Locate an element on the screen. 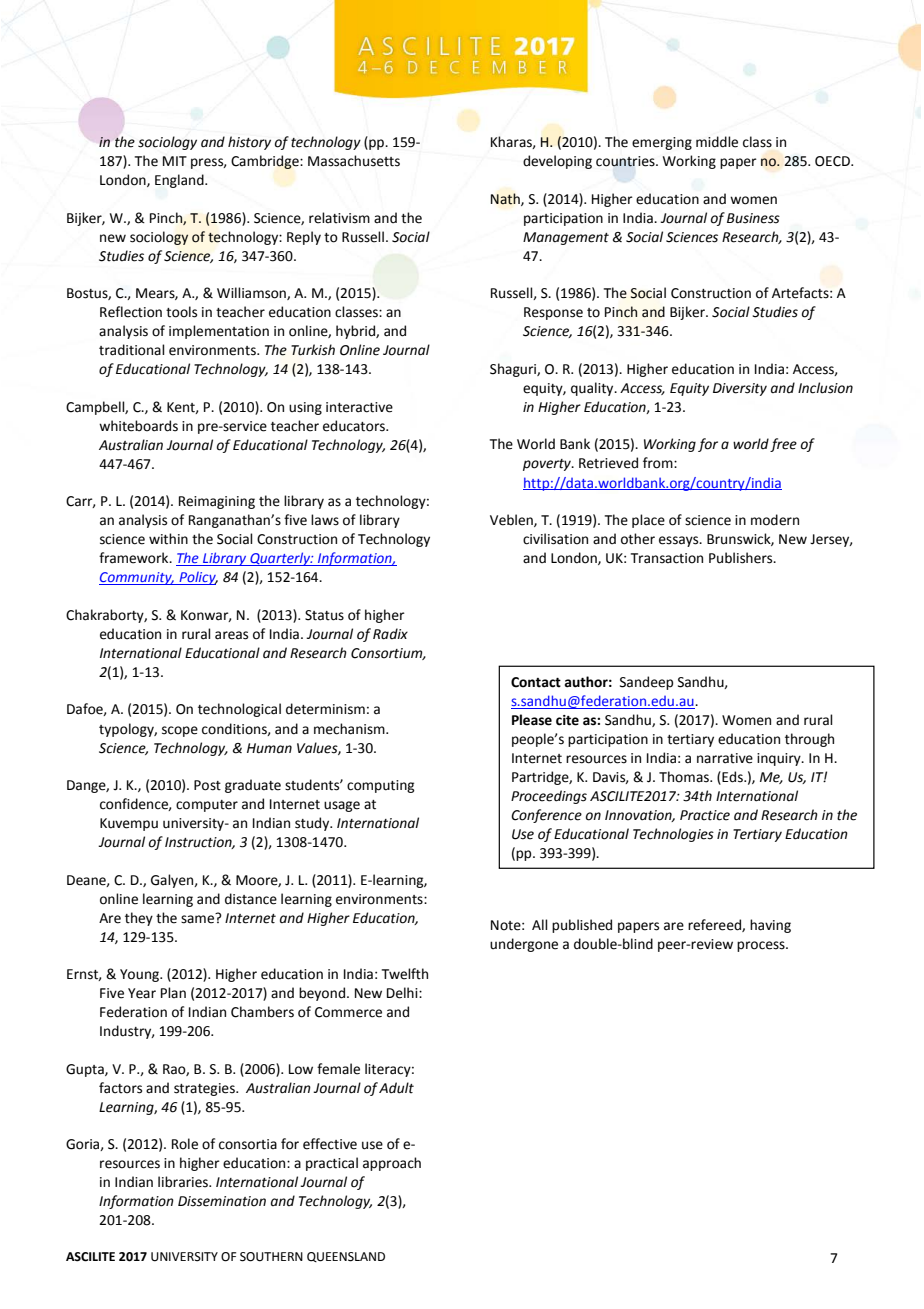 The width and height of the screenshot is (924, 1309). Publishers is located at coordinates (742, 558).
